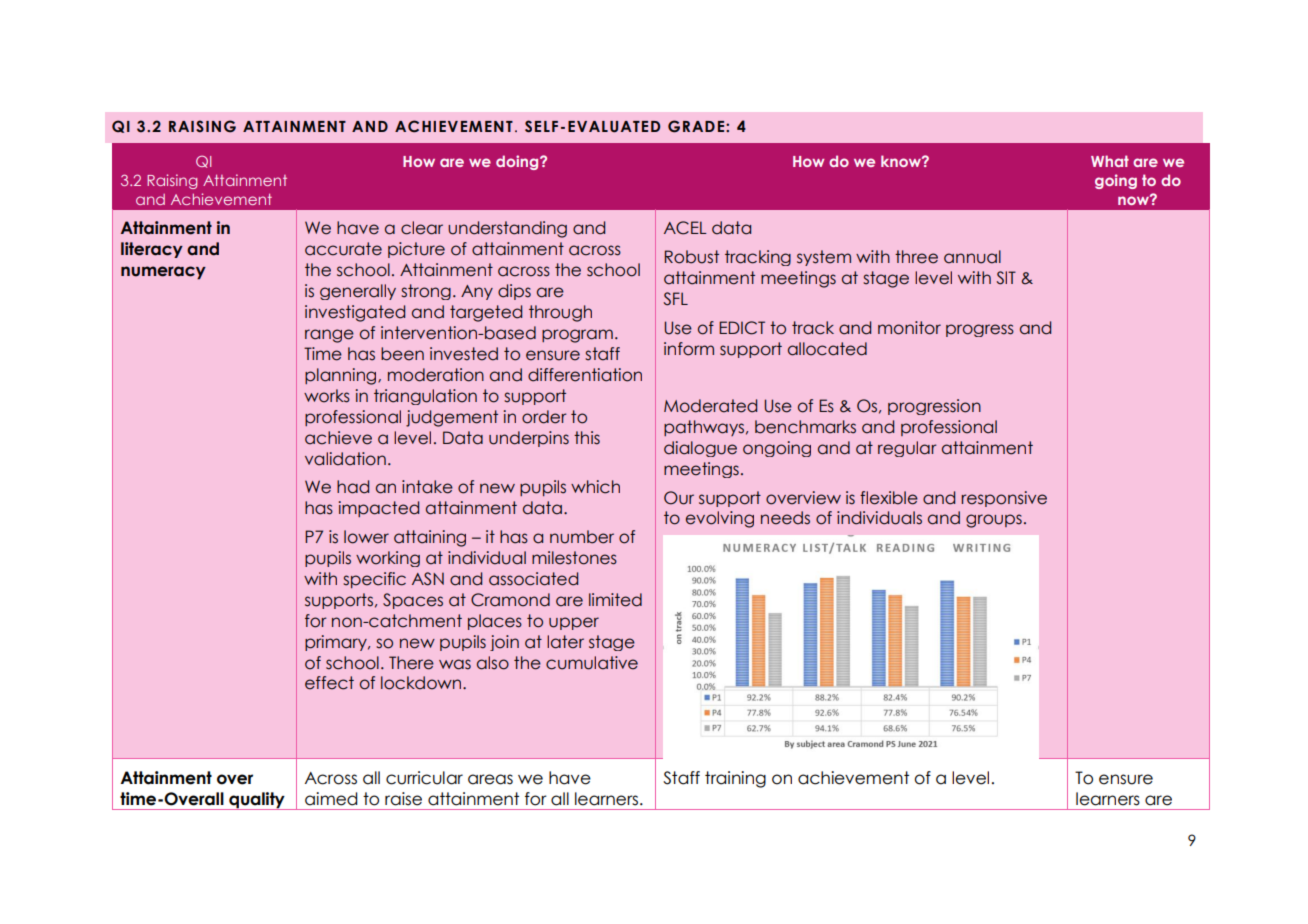 The image size is (1308, 924). I want to click on doing, so click(518, 162).
